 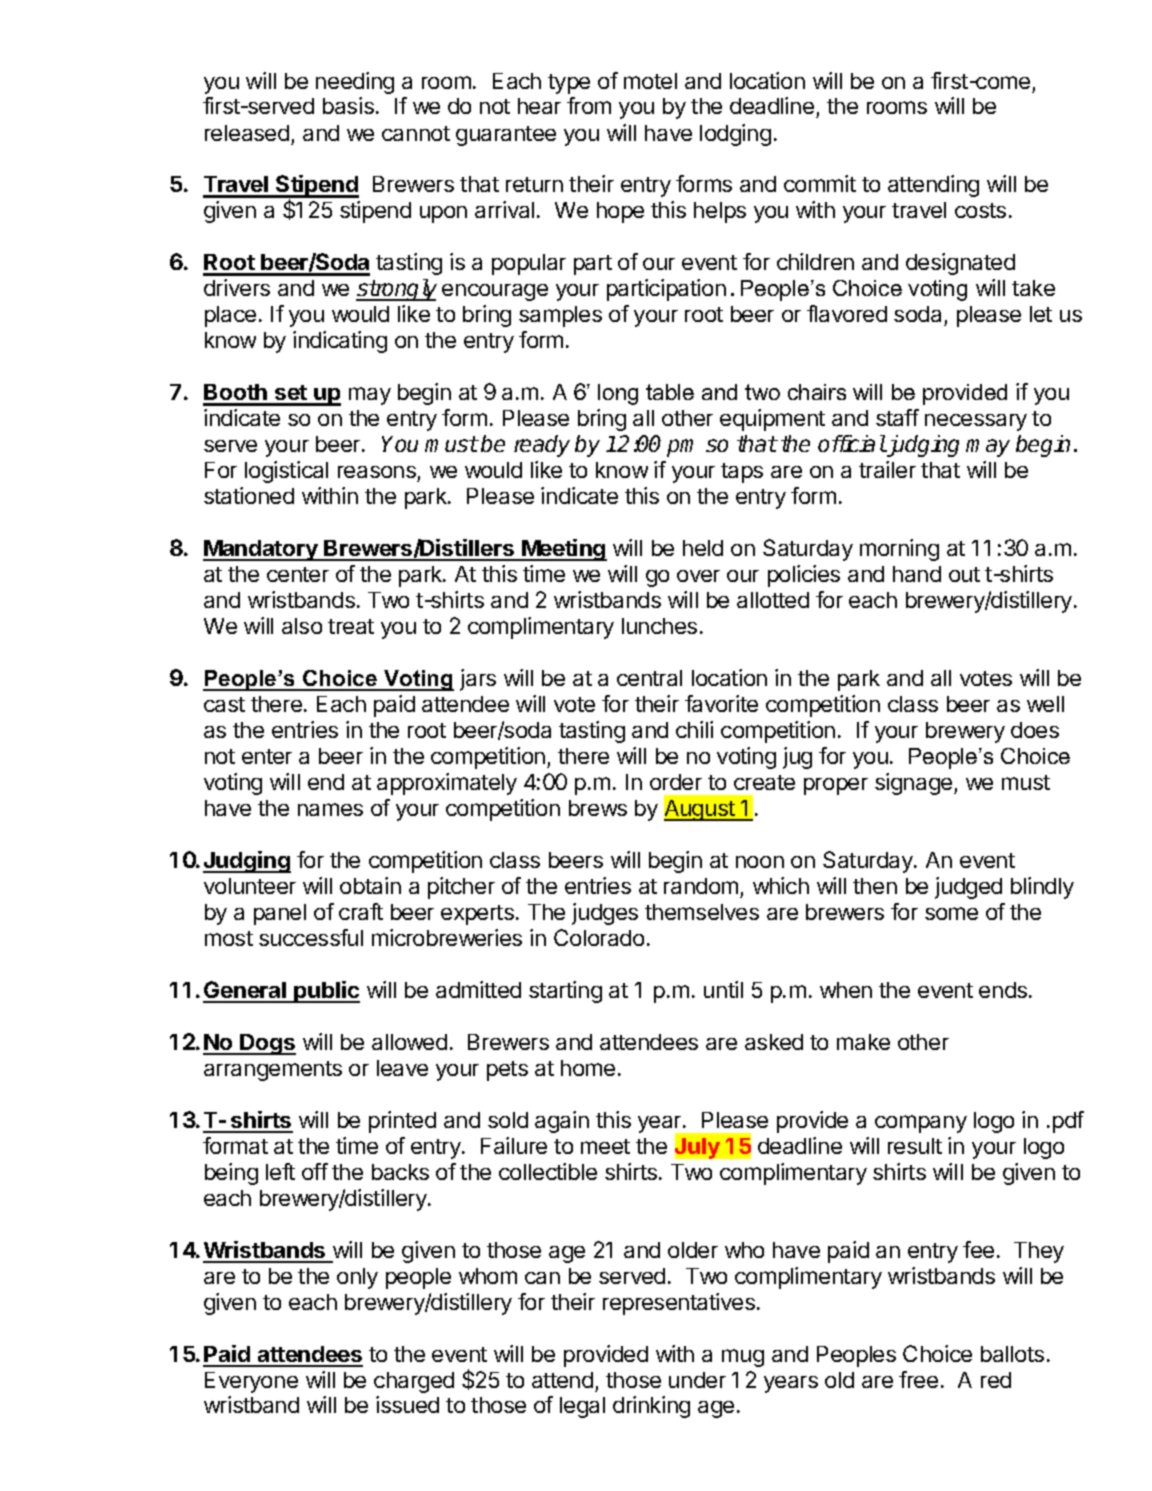 I want to click on Everyone, so click(x=251, y=1382).
